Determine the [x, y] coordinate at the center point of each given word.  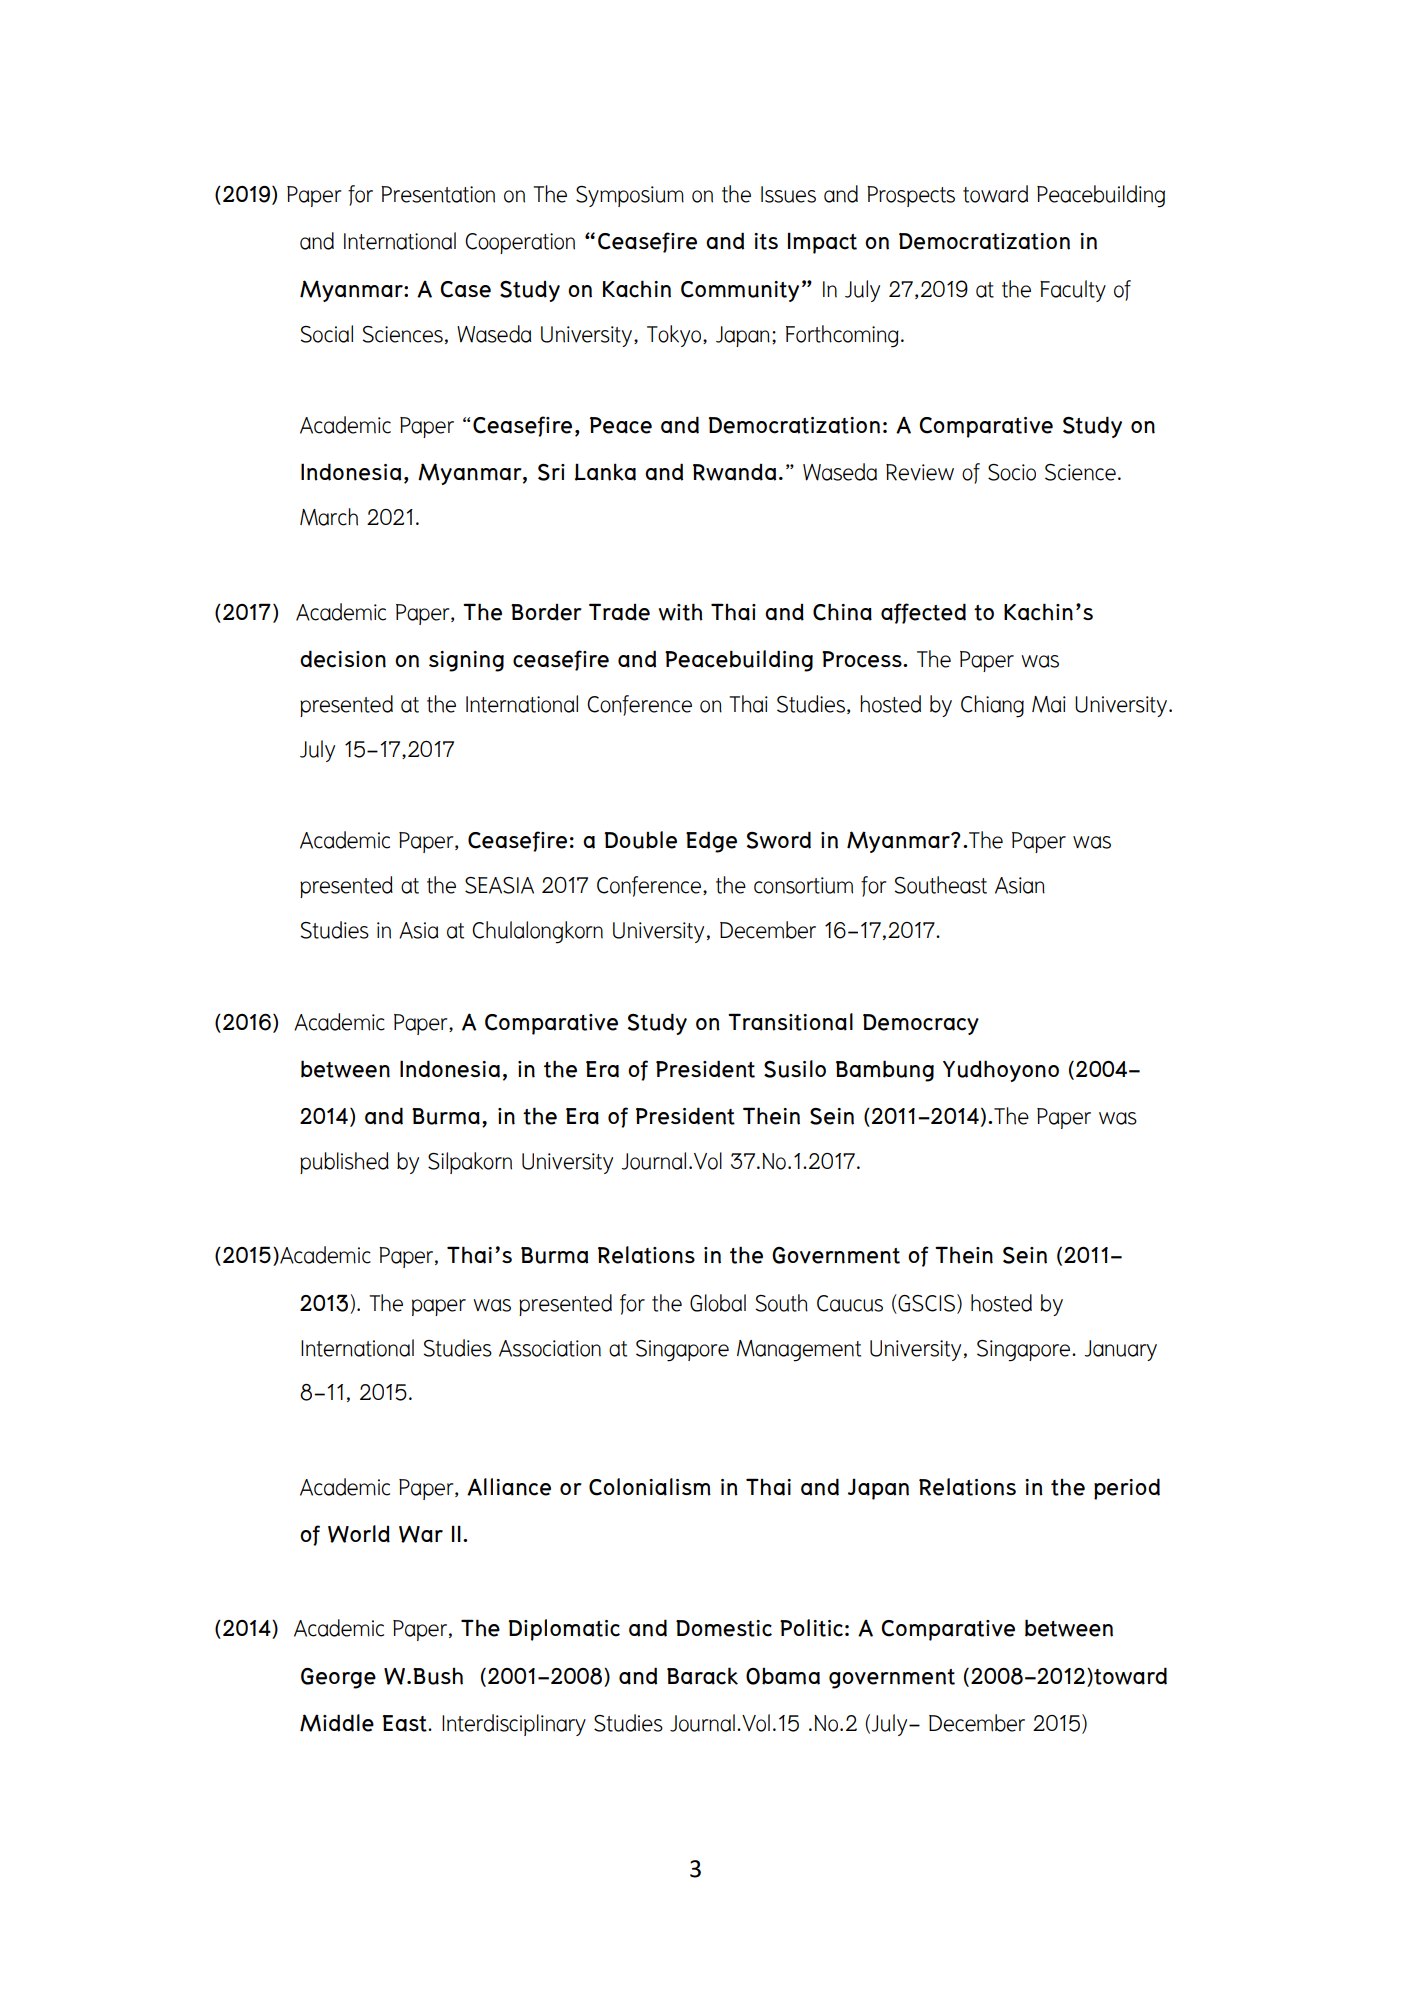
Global [718, 1303]
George [338, 1678]
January [1120, 1350]
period [1127, 1489]
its [766, 241]
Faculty [1073, 291]
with [681, 612]
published [344, 1163]
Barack [702, 1676]
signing [466, 661]
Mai [1049, 704]
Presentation [438, 194]
